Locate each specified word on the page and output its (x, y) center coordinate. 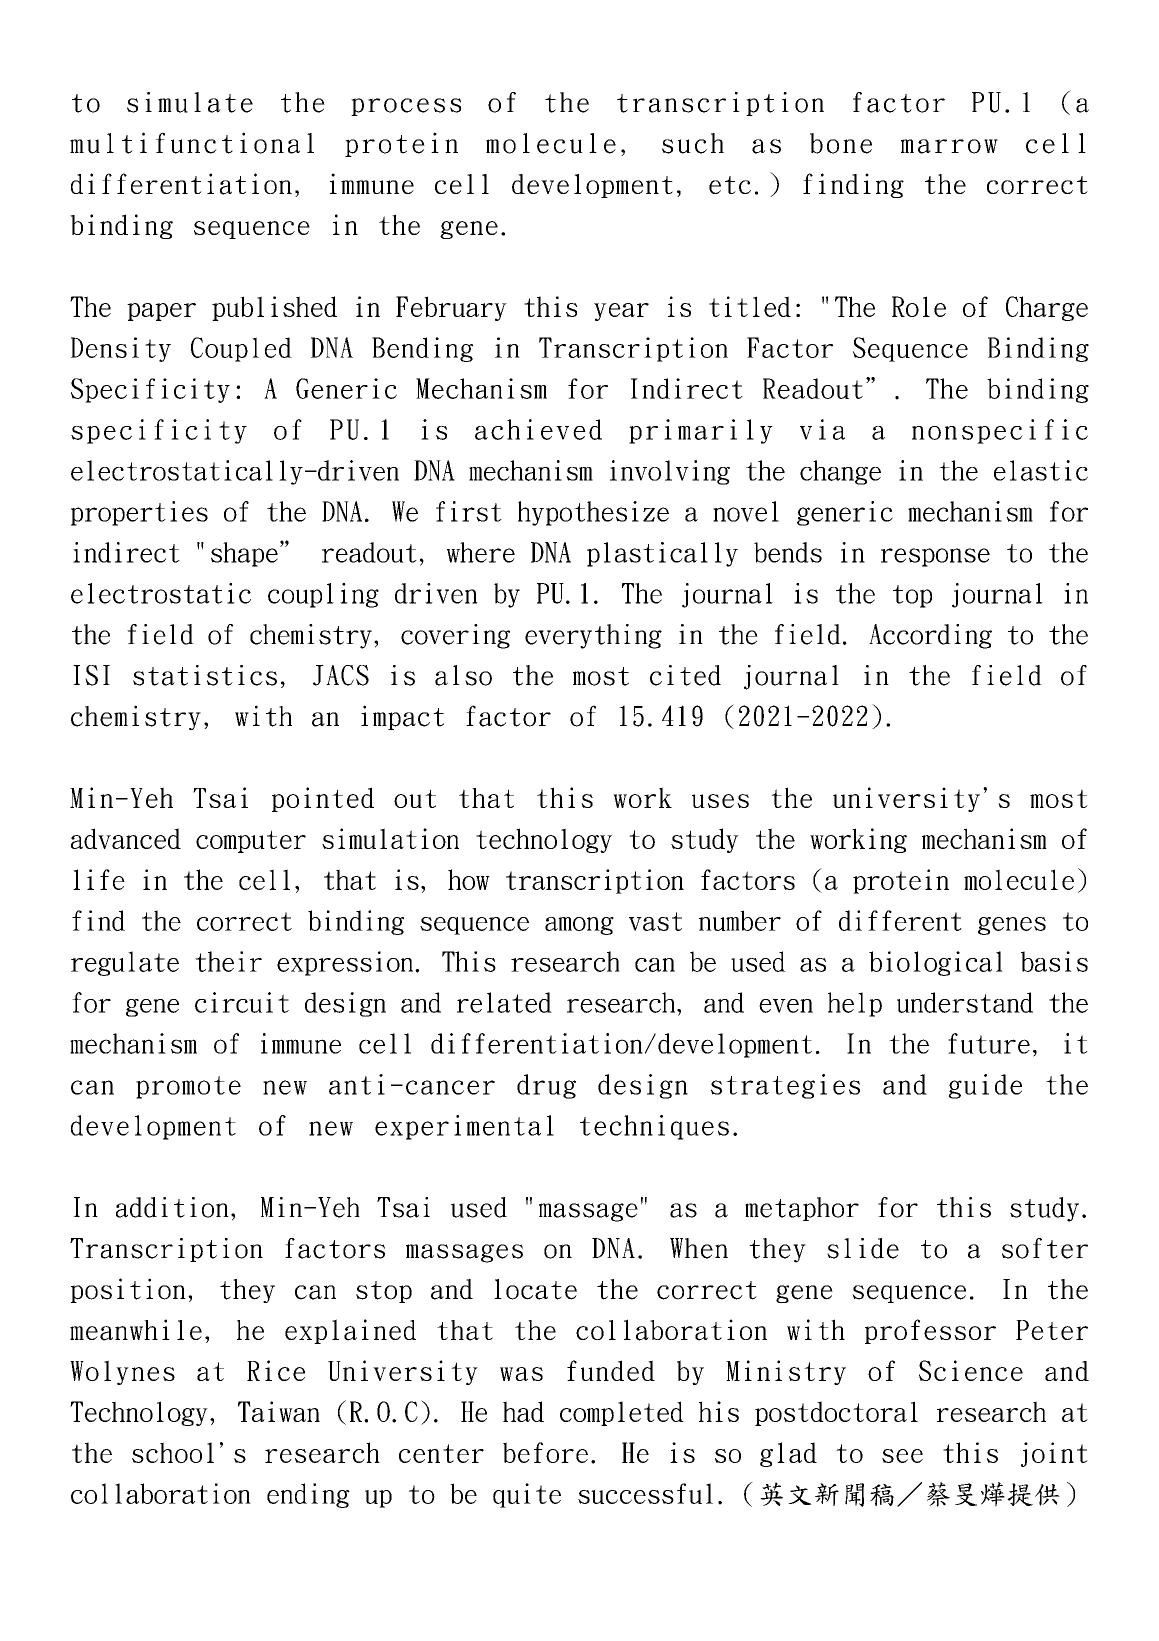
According (930, 636)
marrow (949, 146)
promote (188, 1087)
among (579, 926)
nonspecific (1000, 431)
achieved (538, 429)
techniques (654, 1127)
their (228, 961)
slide (863, 1248)
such (693, 143)
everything (593, 636)
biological (936, 963)
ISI (91, 675)
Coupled (241, 349)
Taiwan (279, 1411)
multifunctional (192, 143)
